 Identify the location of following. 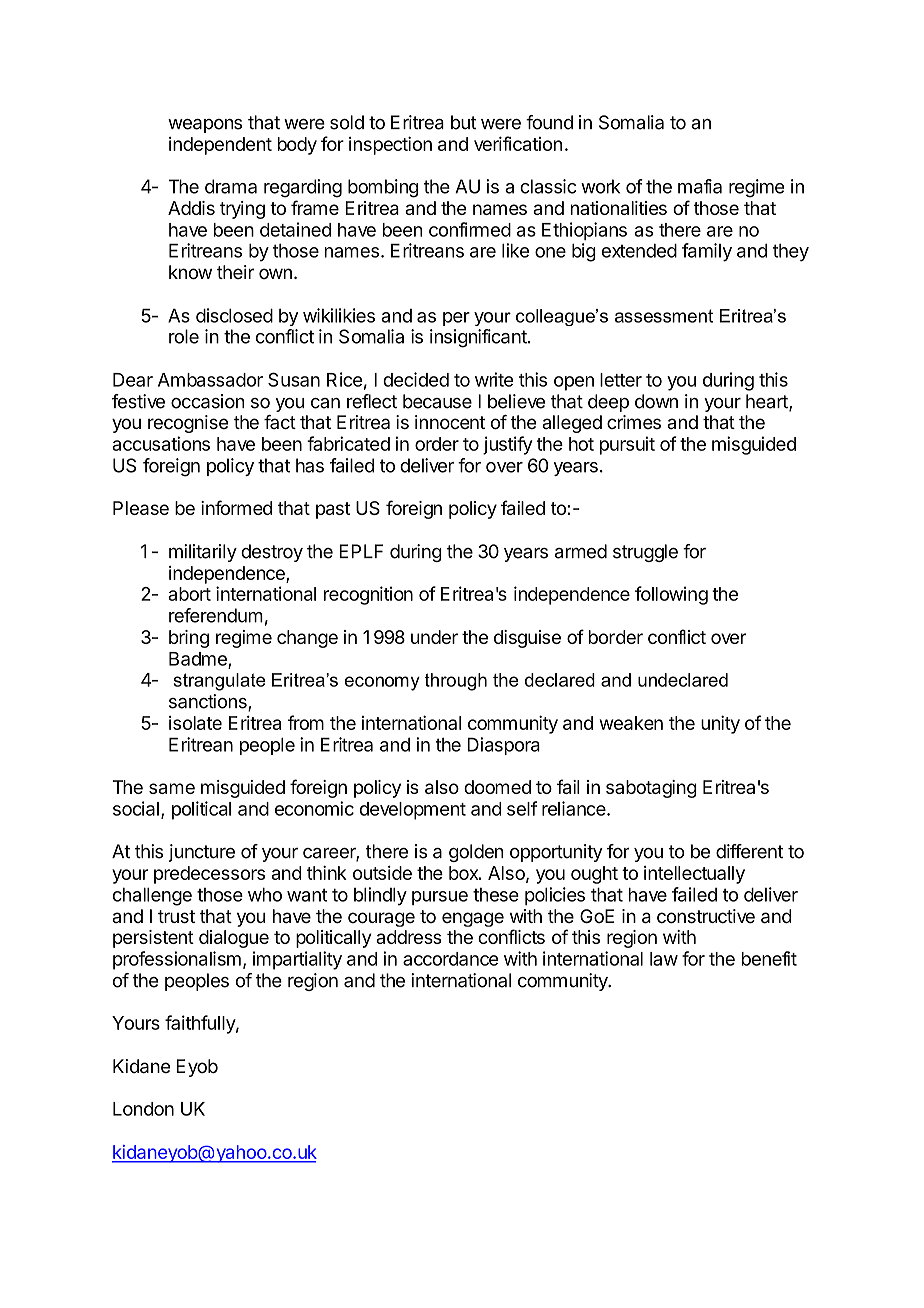
(671, 595).
